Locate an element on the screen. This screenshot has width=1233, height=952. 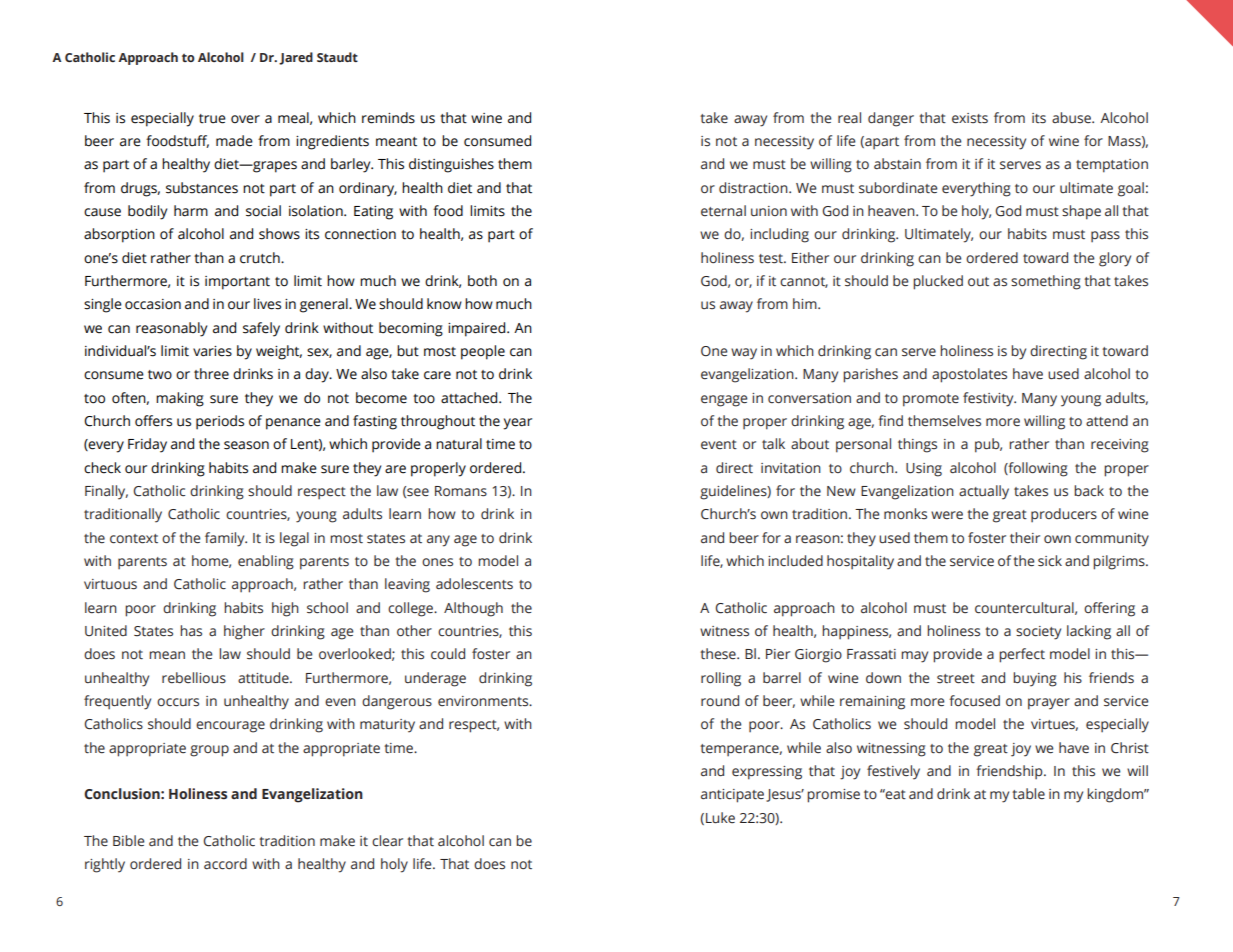
both is located at coordinates (482, 281).
